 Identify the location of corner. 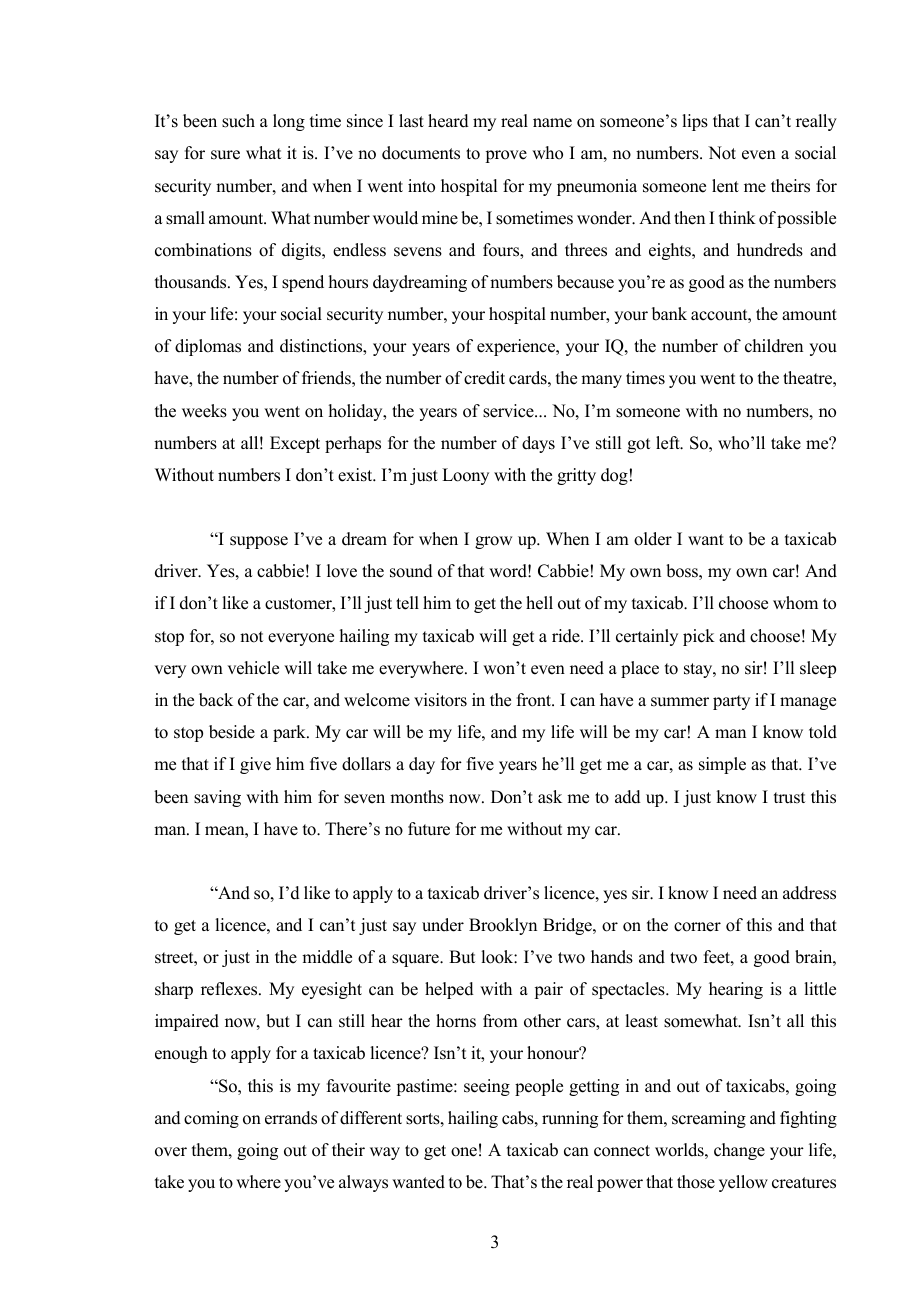
(697, 927).
